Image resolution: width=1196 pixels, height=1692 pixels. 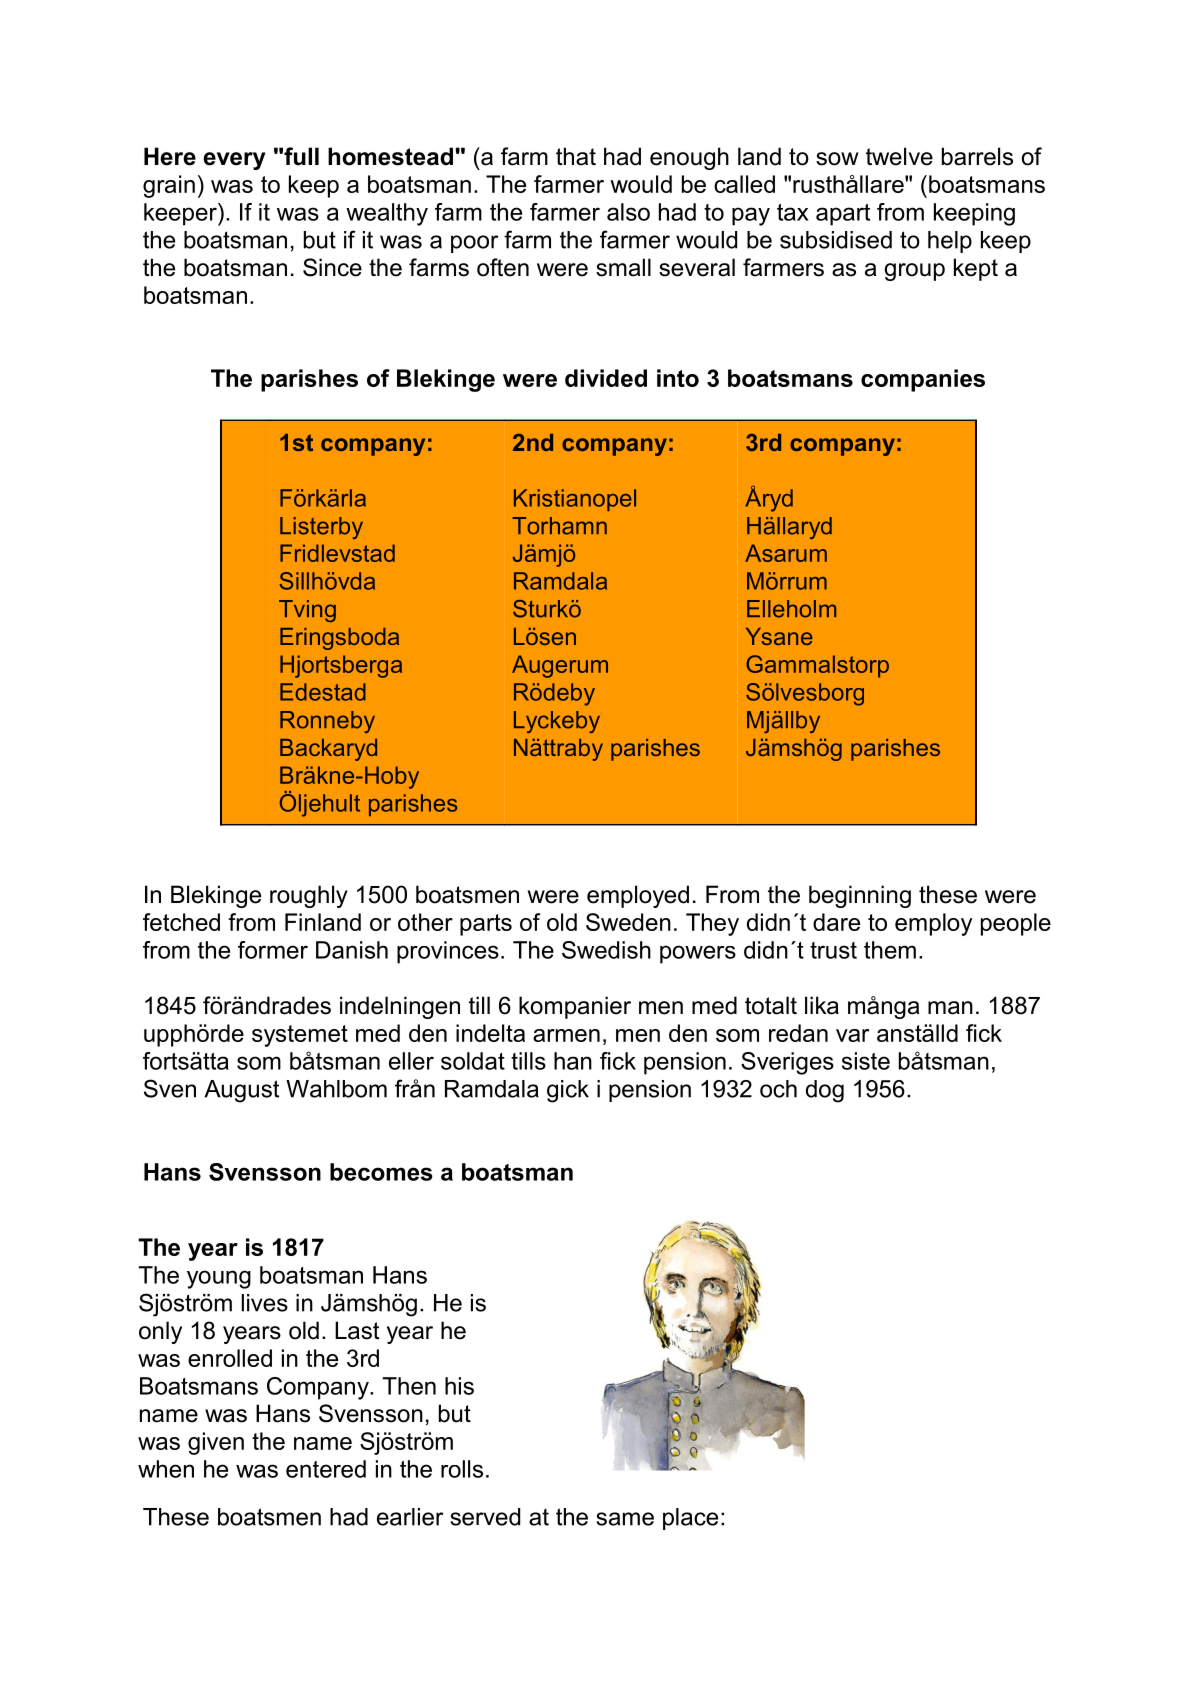 What do you see at coordinates (860, 896) in the screenshot?
I see `beginning` at bounding box center [860, 896].
